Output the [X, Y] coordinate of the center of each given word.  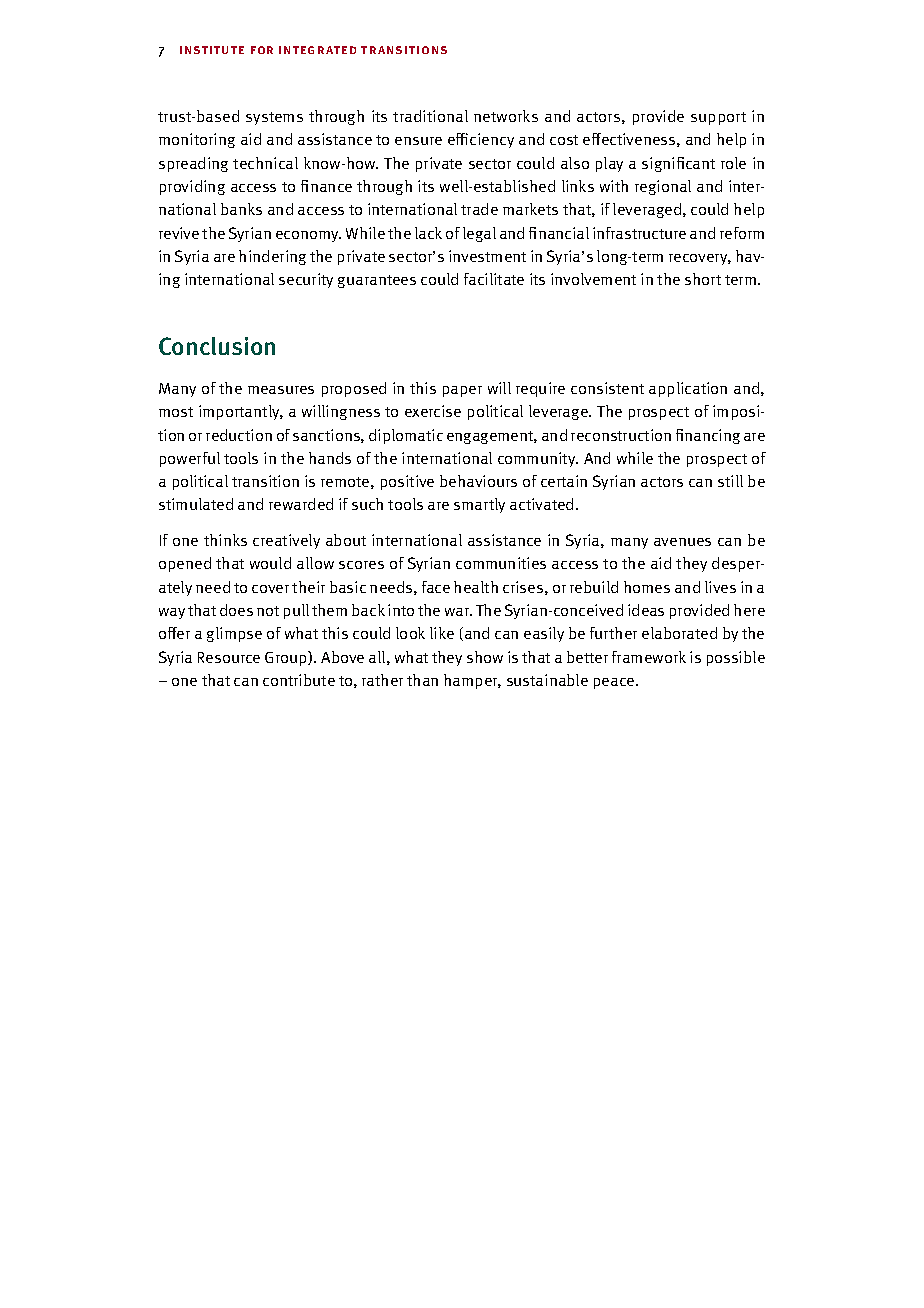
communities [501, 563]
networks [506, 116]
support [718, 118]
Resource [229, 657]
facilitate [494, 279]
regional [663, 187]
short [703, 279]
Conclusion [217, 346]
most [176, 412]
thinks [225, 540]
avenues [682, 542]
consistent [607, 388]
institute [212, 50]
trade [479, 209]
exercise [433, 411]
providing [192, 187]
